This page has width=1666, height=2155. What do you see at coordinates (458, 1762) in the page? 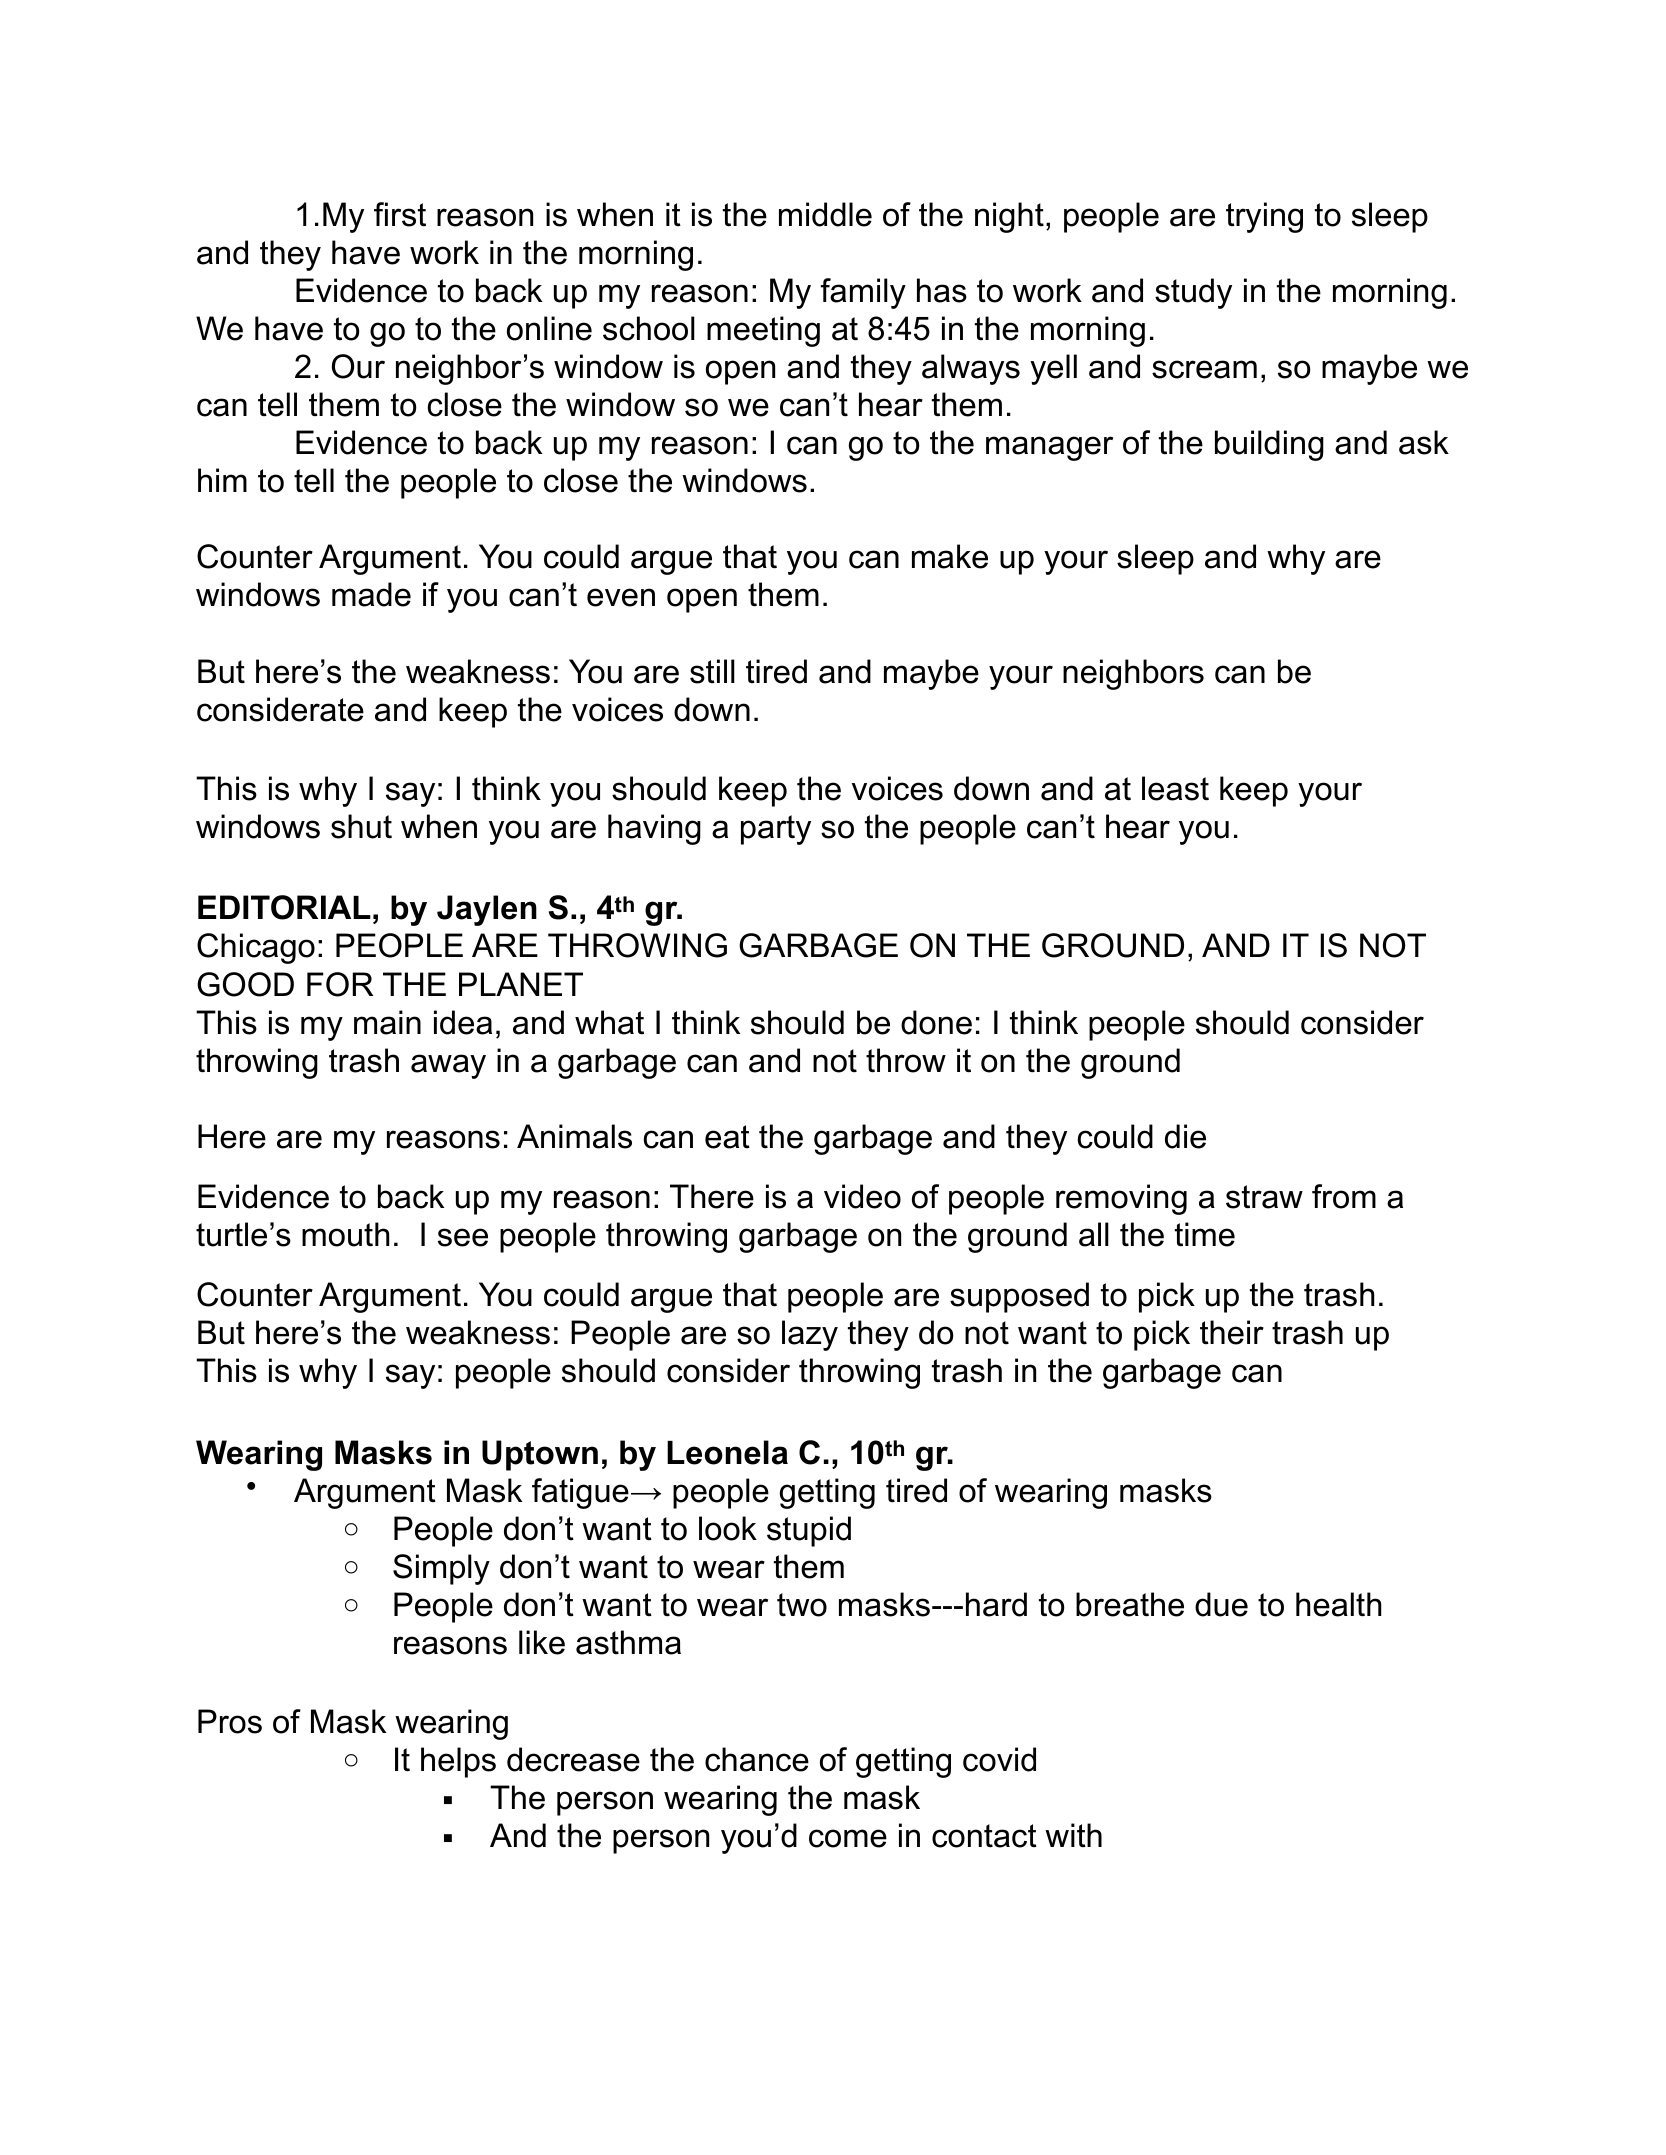
I see `helps` at bounding box center [458, 1762].
